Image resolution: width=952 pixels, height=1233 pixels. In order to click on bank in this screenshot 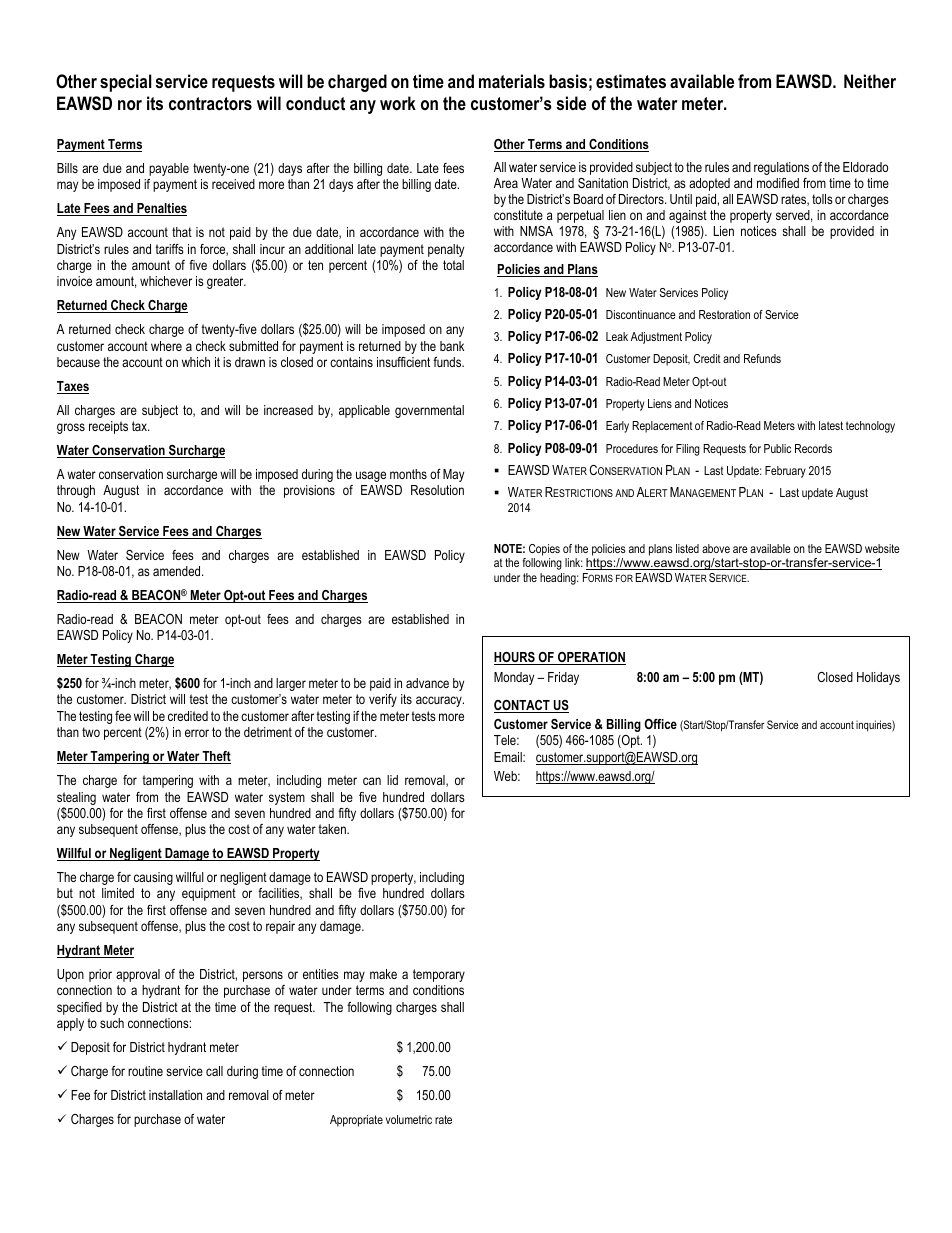, I will do `click(452, 346)`.
